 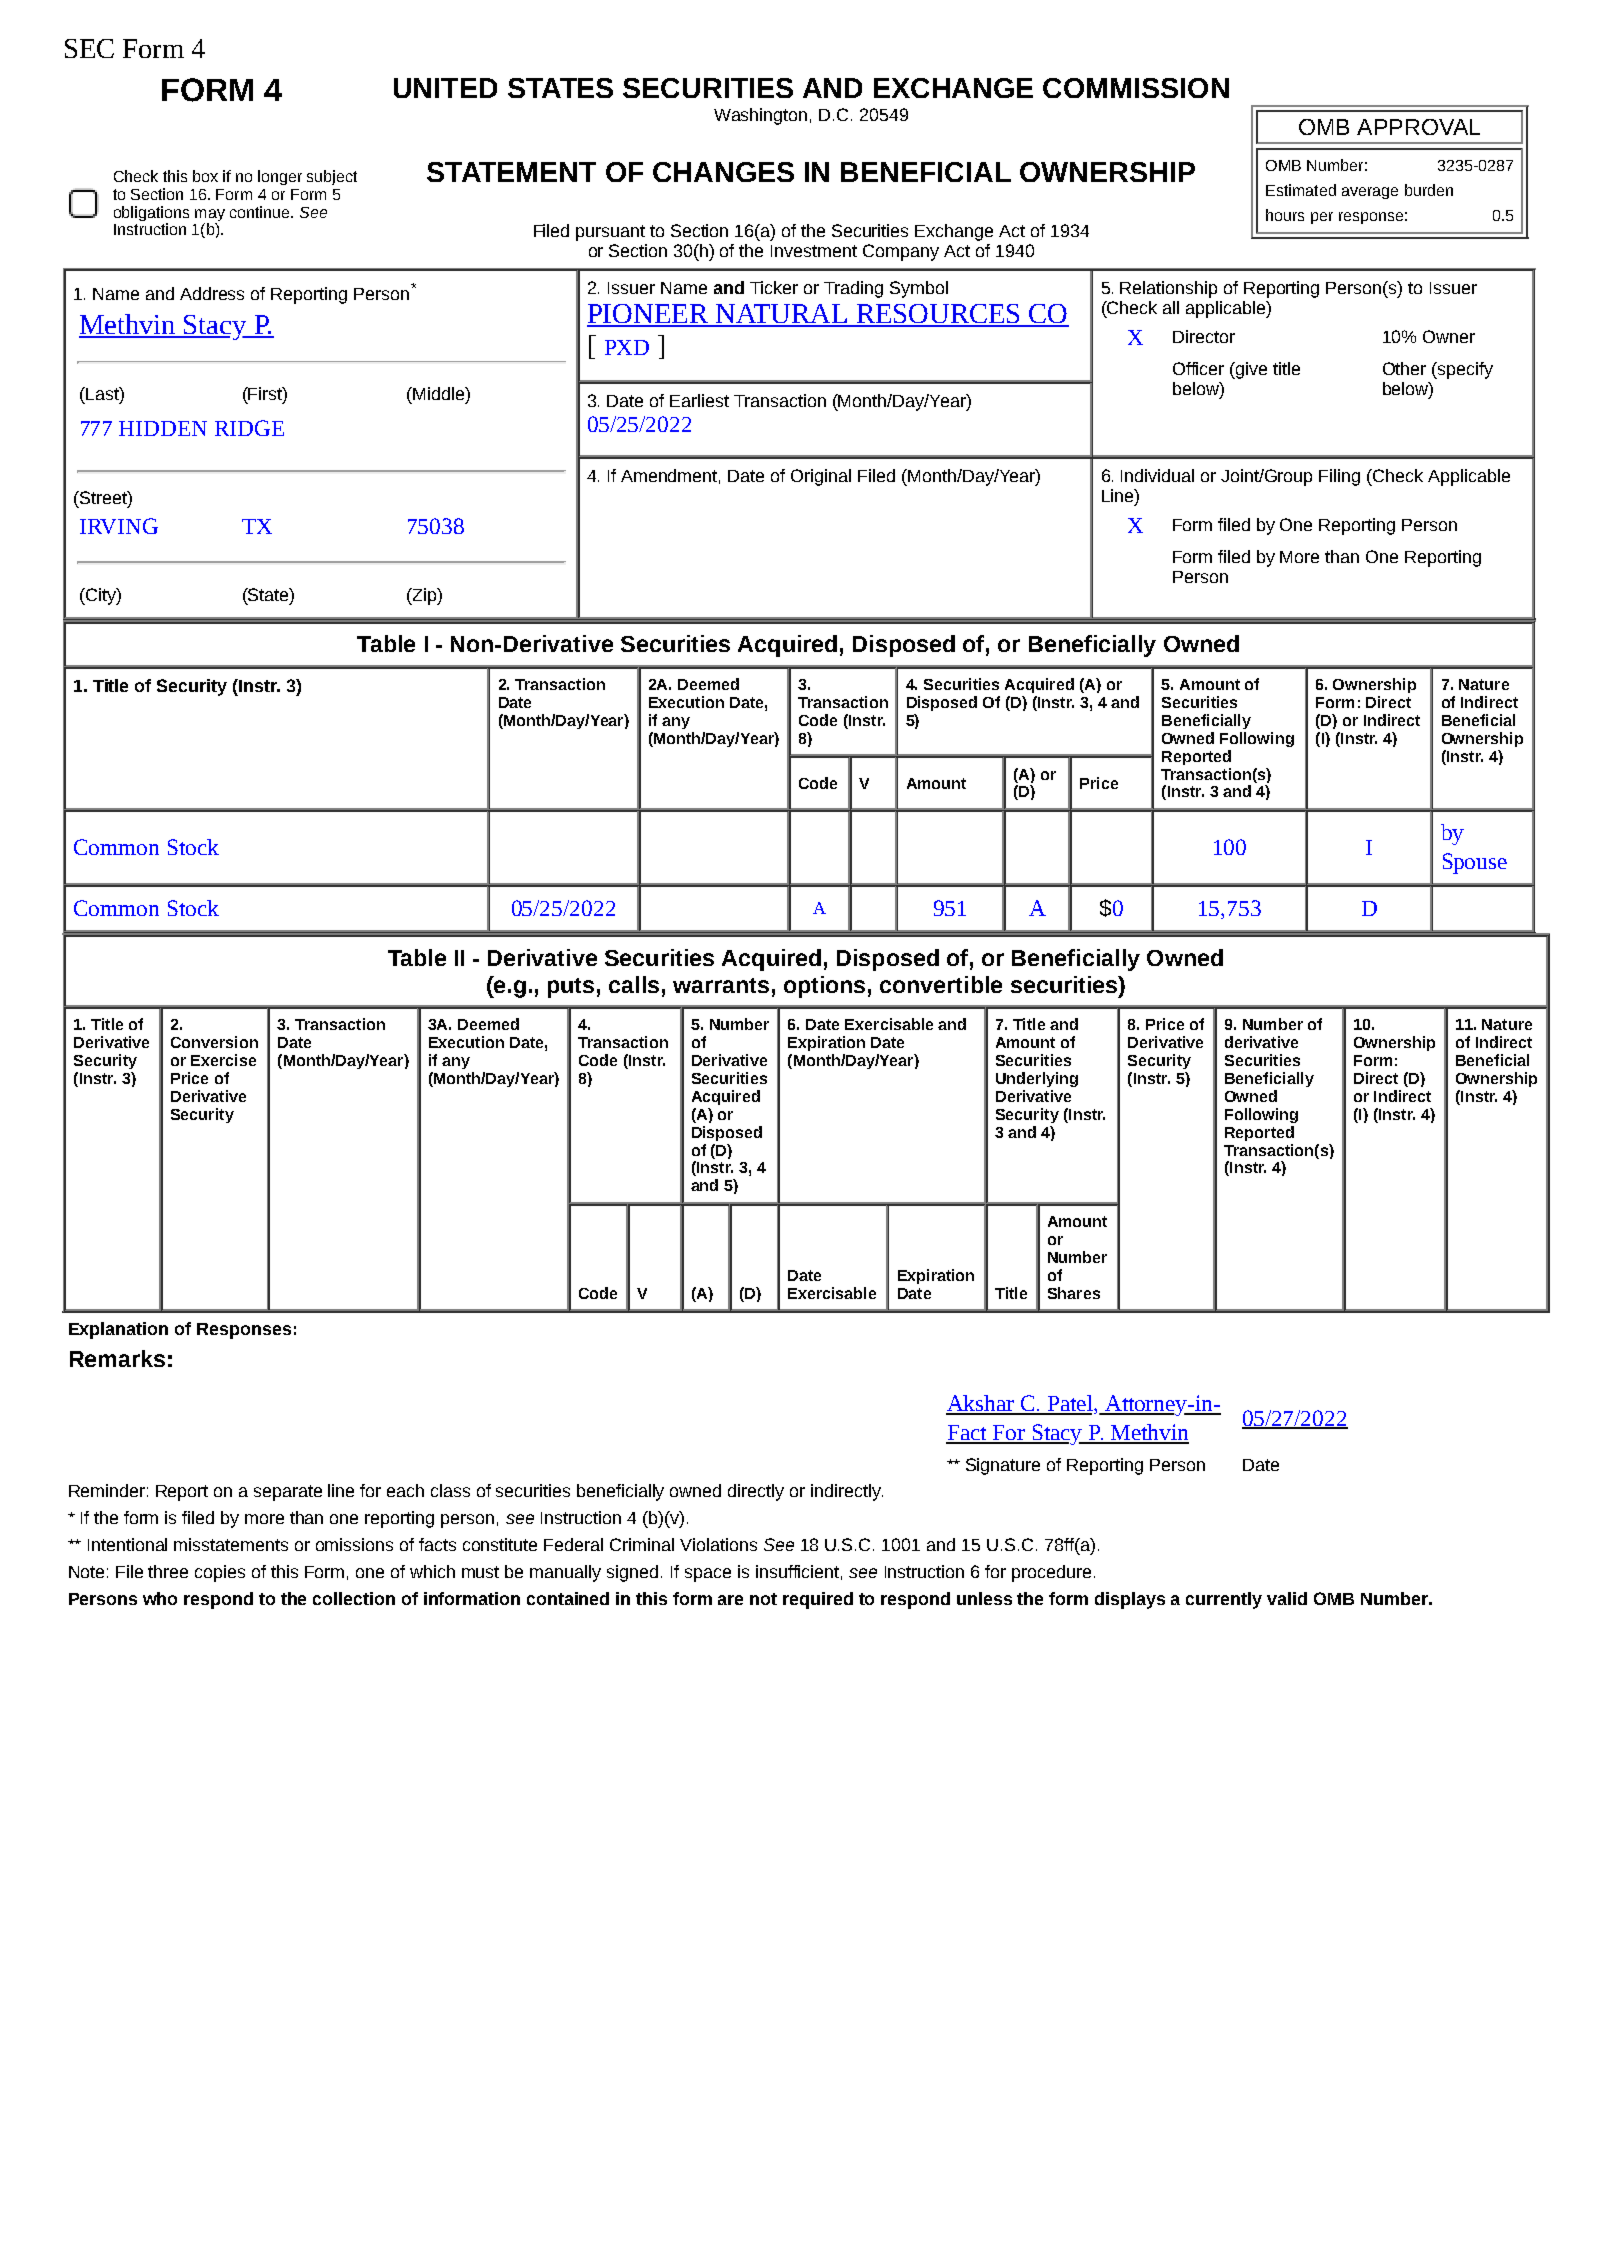 What do you see at coordinates (280, 177) in the screenshot?
I see `longer` at bounding box center [280, 177].
